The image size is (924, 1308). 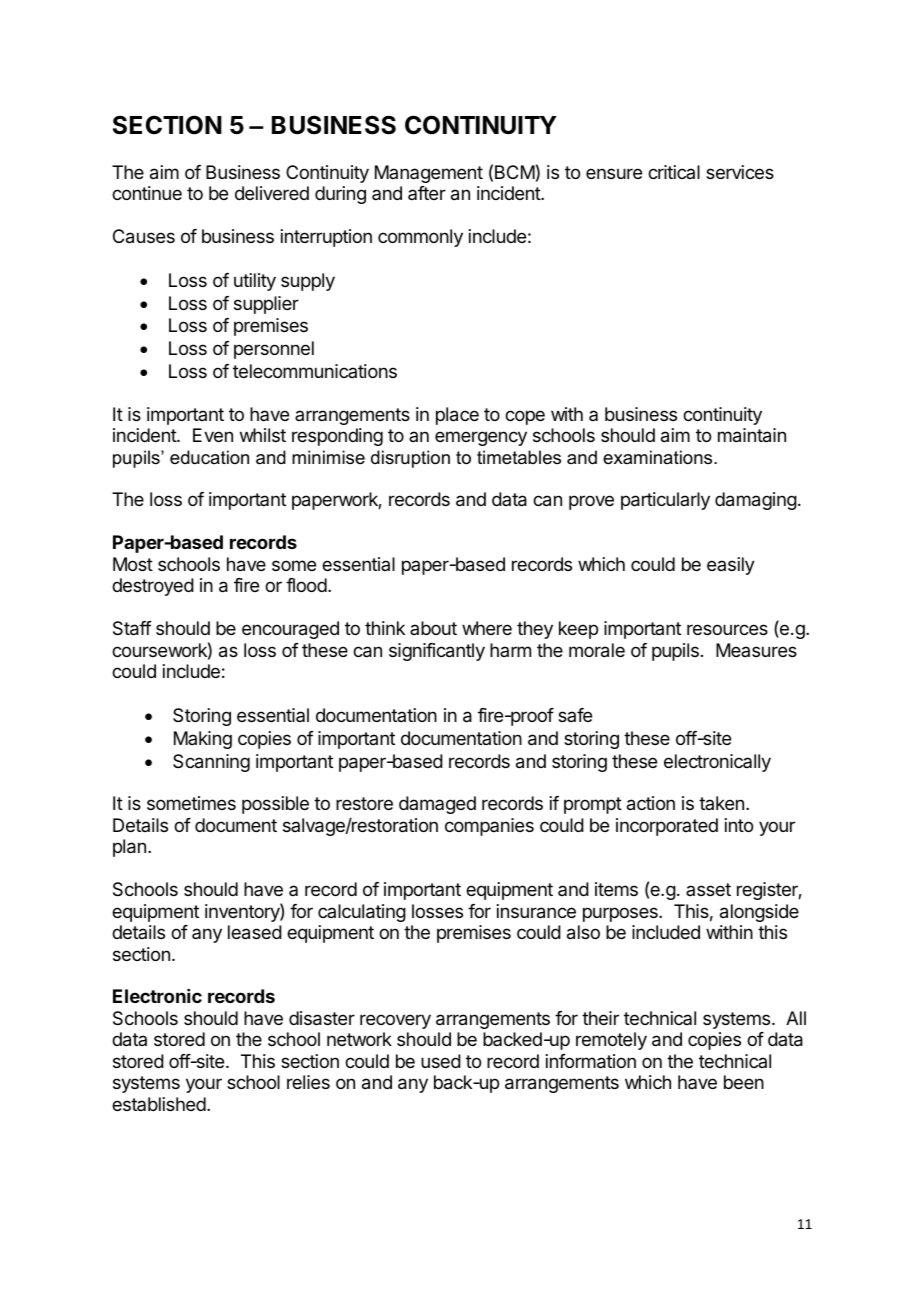 What do you see at coordinates (489, 827) in the document?
I see `companies` at bounding box center [489, 827].
